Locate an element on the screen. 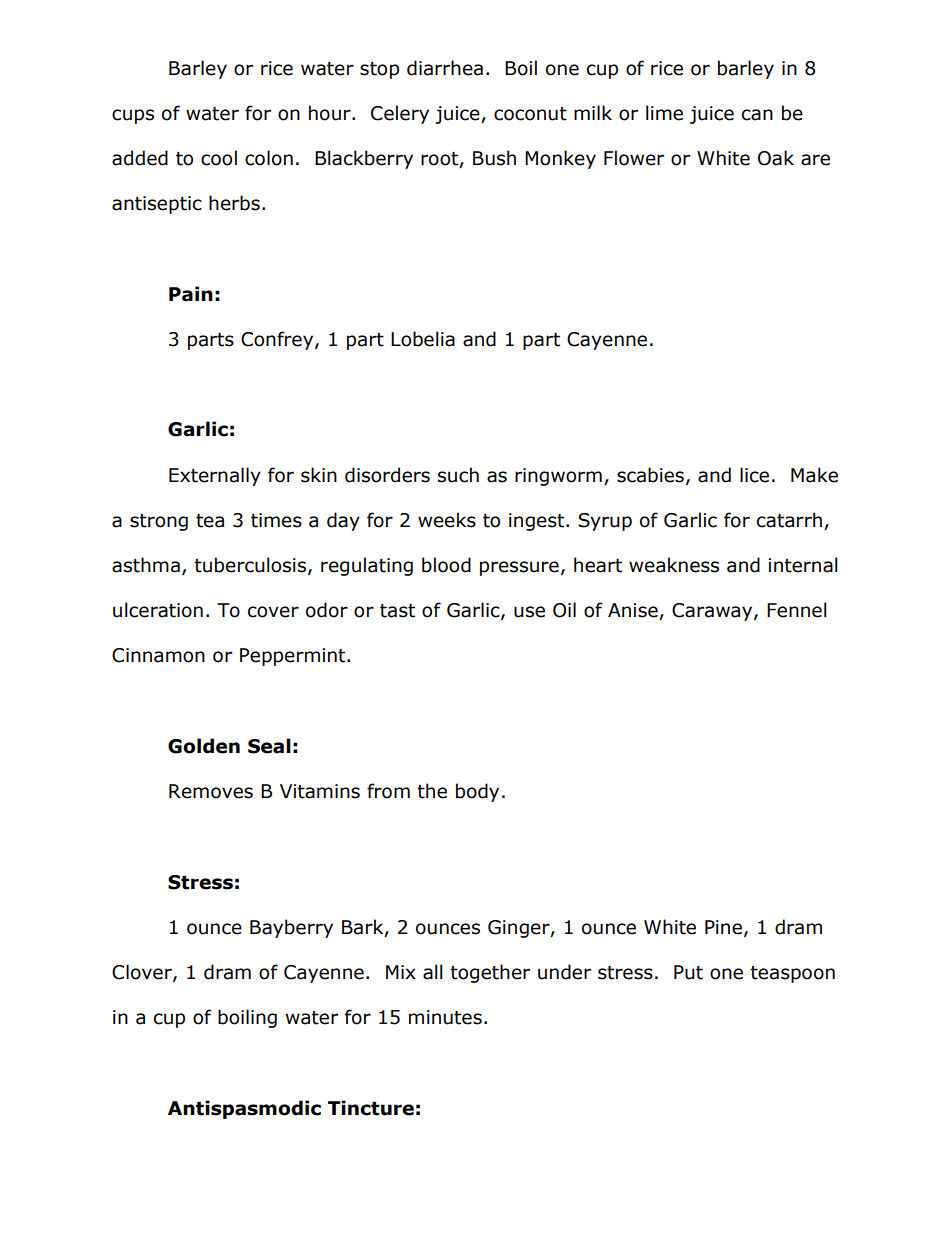 This screenshot has width=952, height=1233. body is located at coordinates (477, 792).
